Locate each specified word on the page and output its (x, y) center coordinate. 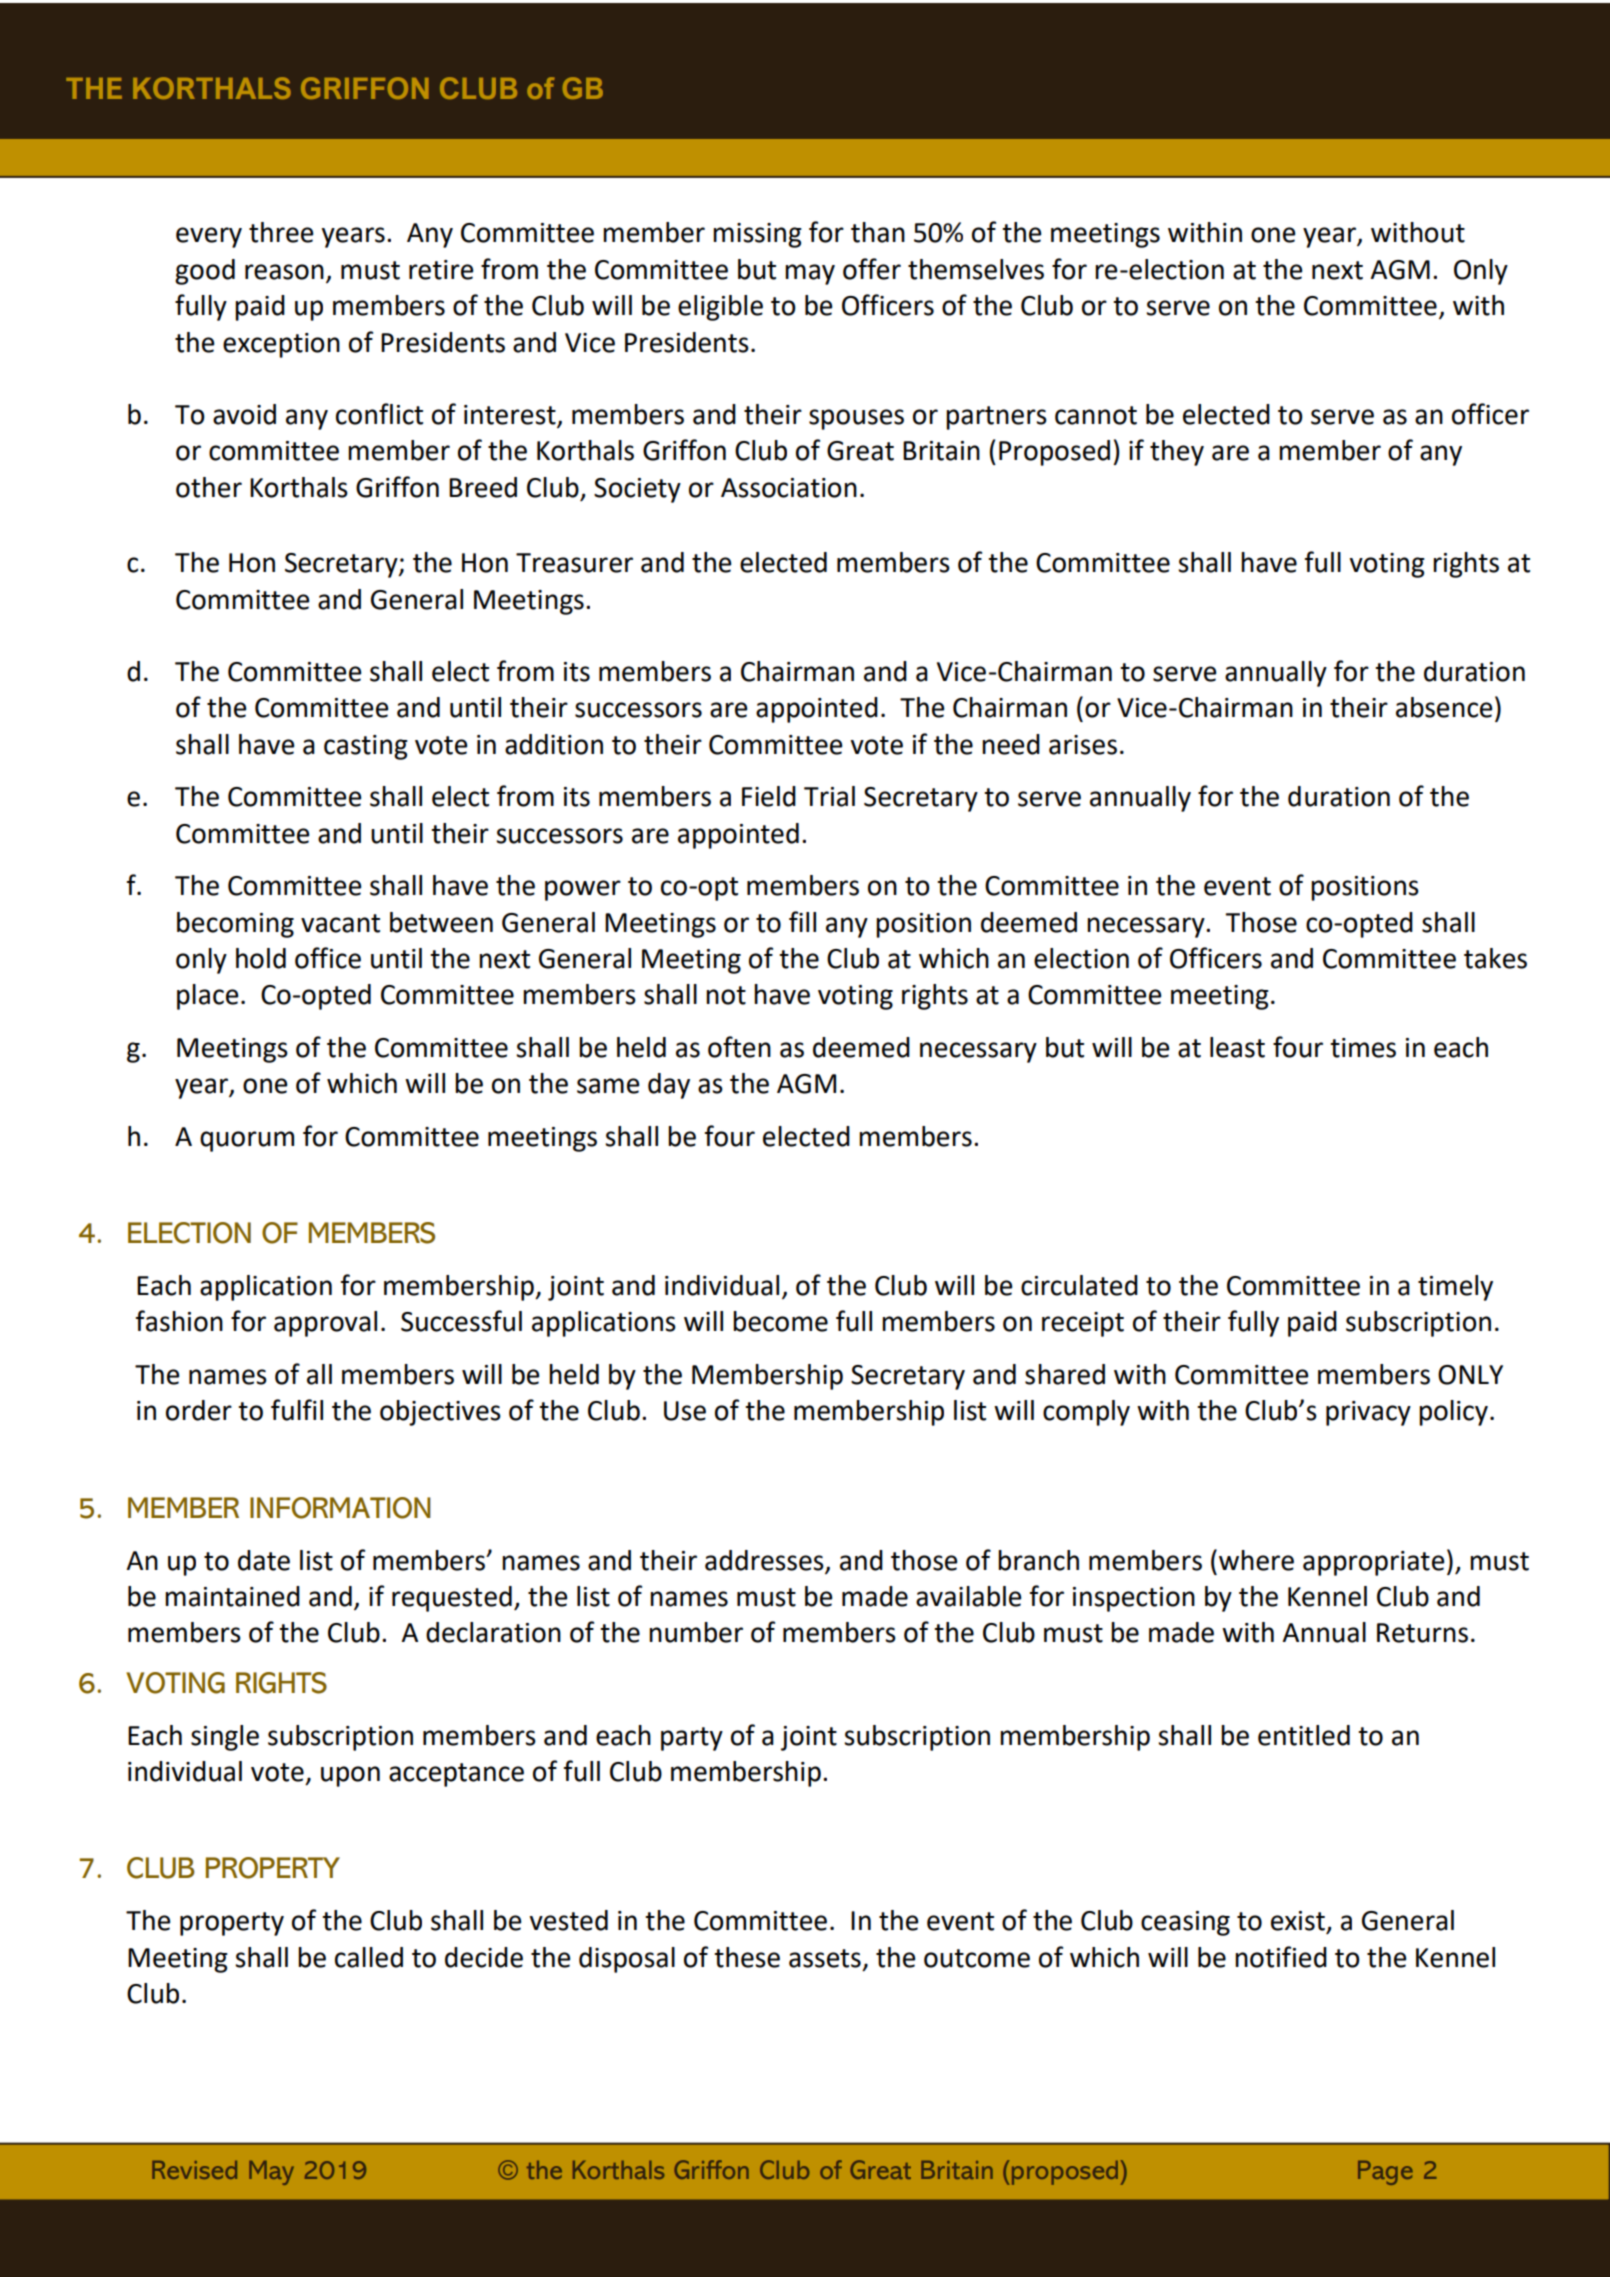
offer (872, 269)
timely (1455, 1288)
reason (284, 272)
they (1177, 453)
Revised (194, 2170)
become (780, 1321)
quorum (247, 1141)
